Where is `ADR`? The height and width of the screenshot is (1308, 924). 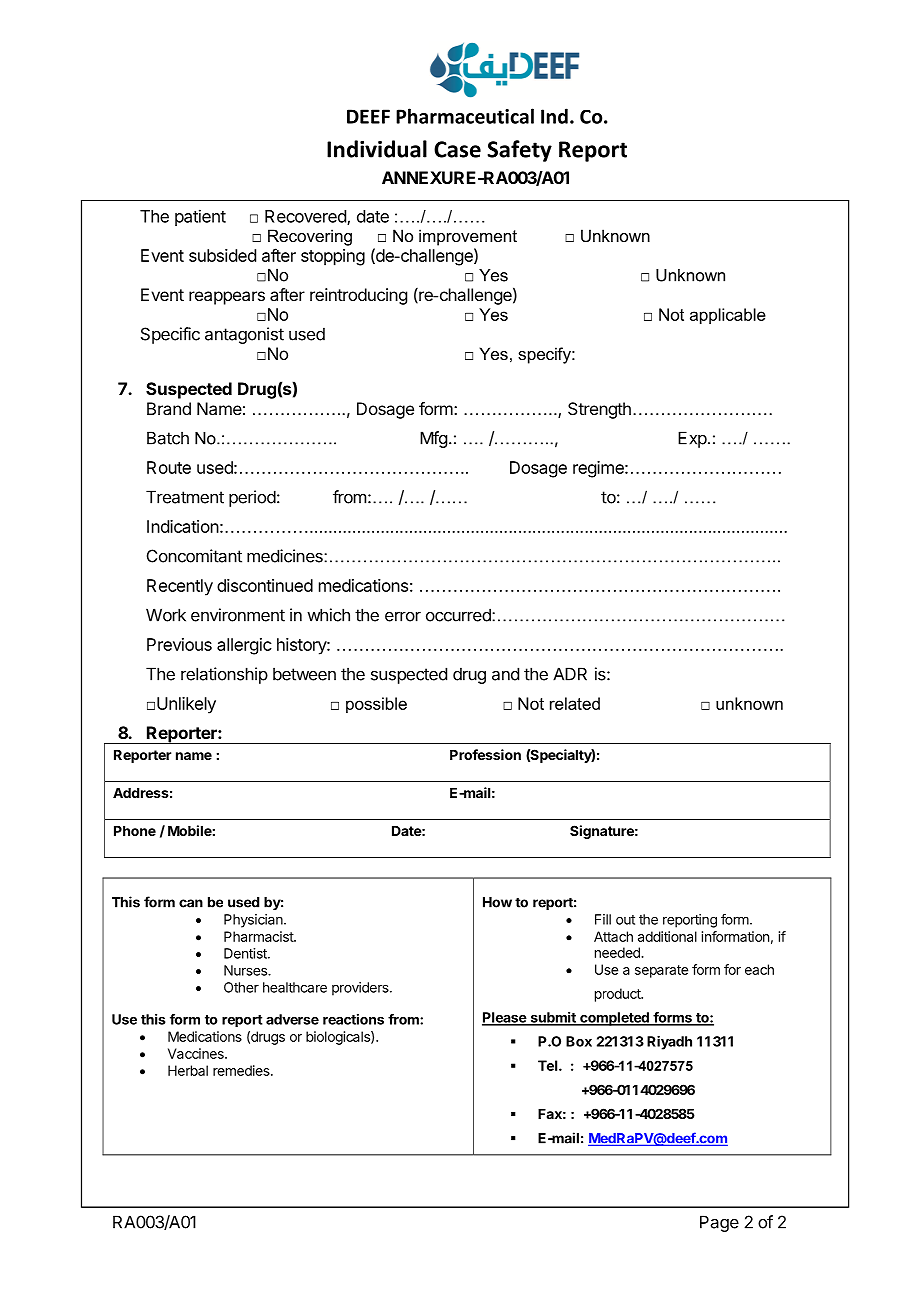 ADR is located at coordinates (570, 674).
